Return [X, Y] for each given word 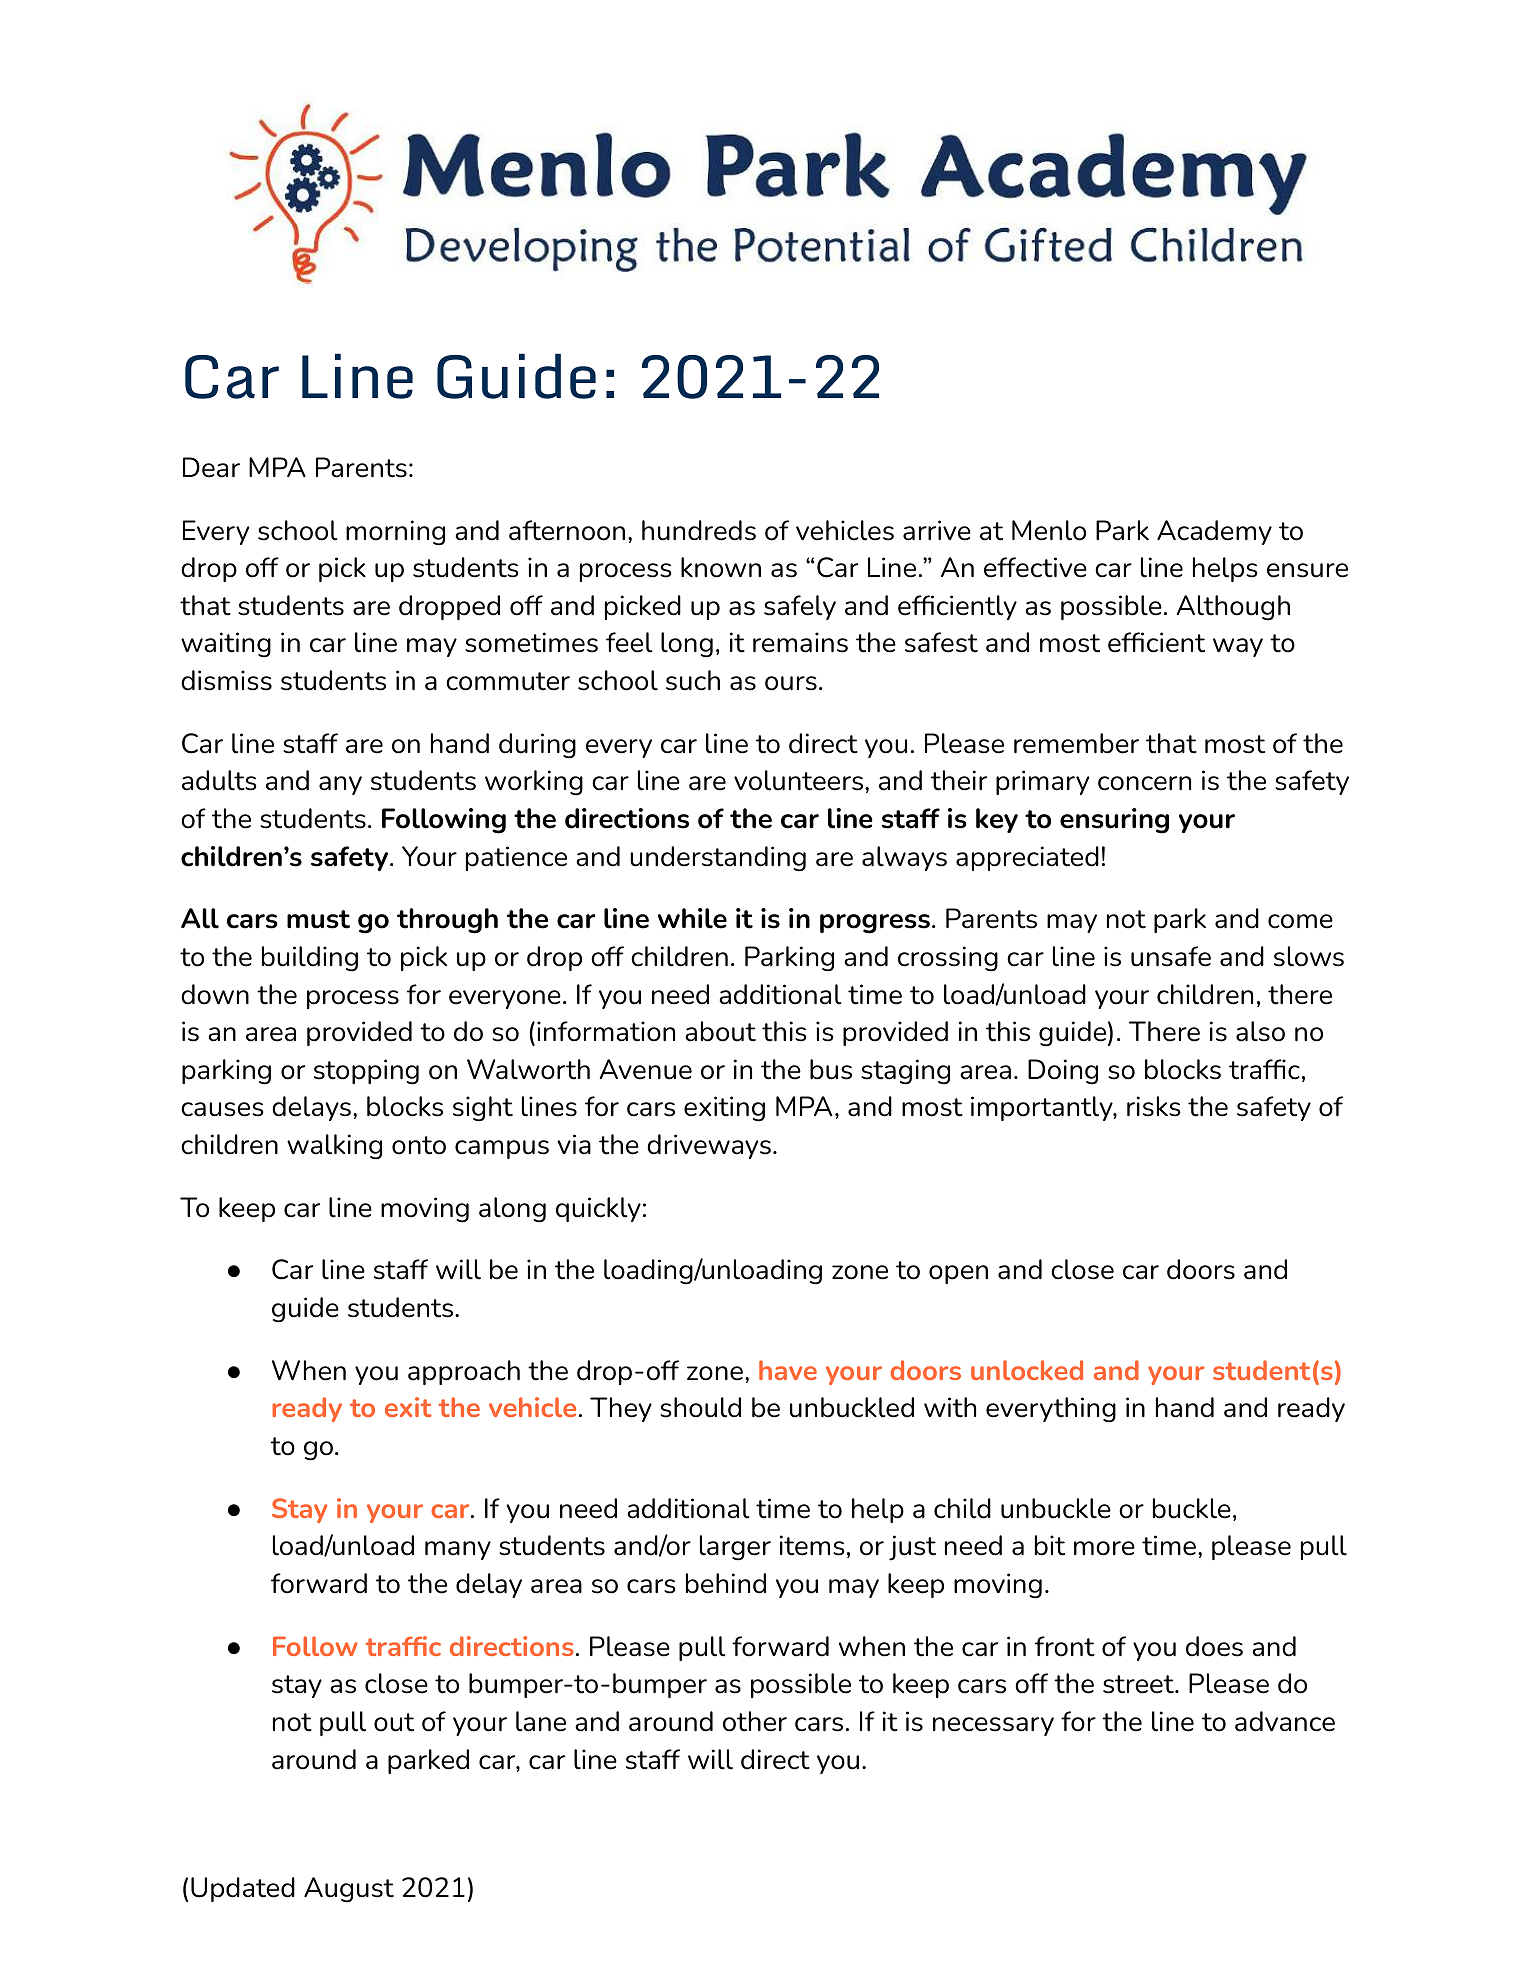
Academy [1214, 532]
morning [395, 533]
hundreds [699, 530]
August [349, 1890]
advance [1285, 1721]
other [755, 1721]
